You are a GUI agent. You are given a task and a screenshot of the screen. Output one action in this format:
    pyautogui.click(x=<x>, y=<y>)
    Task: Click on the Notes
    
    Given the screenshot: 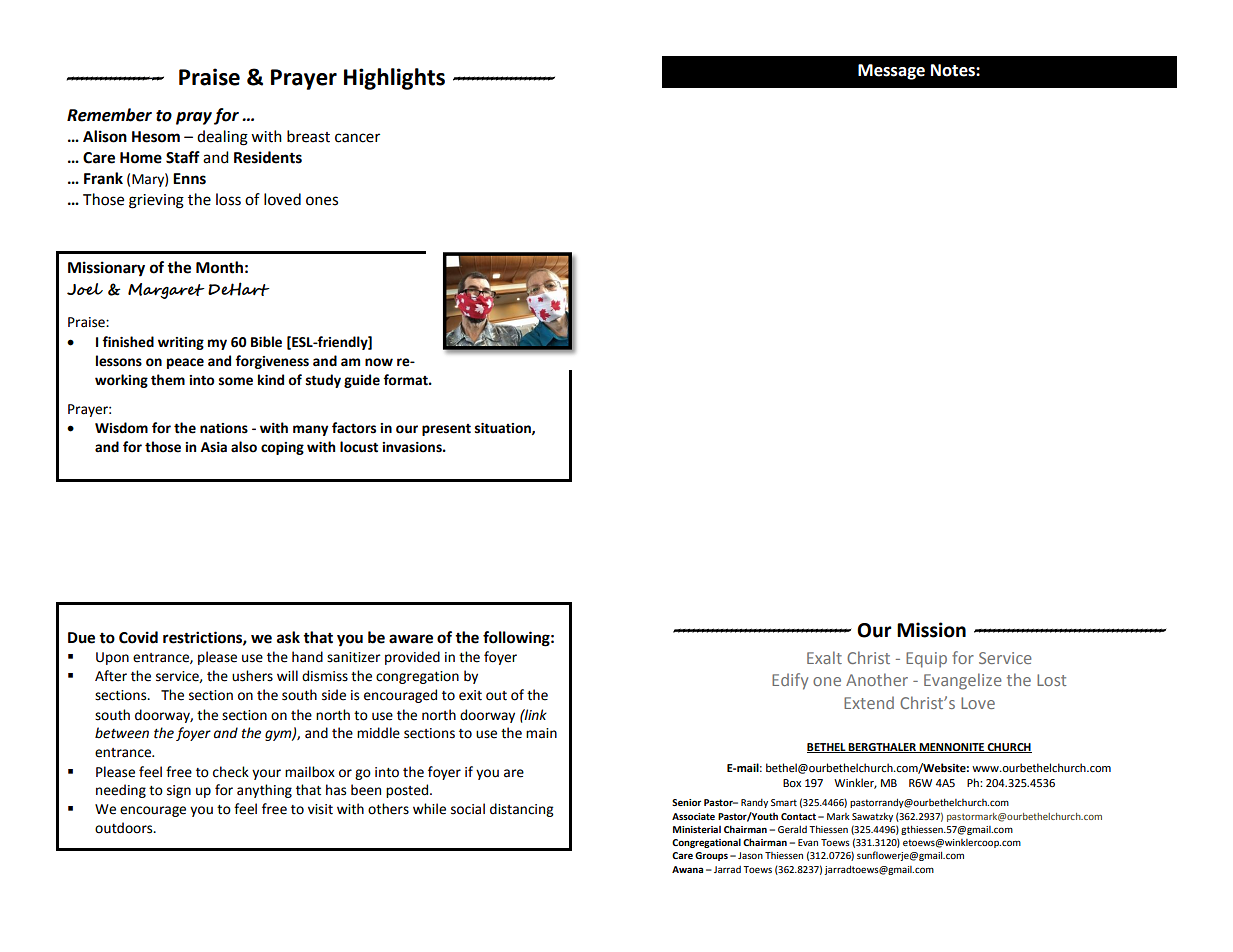 What is the action you would take?
    pyautogui.click(x=954, y=70)
